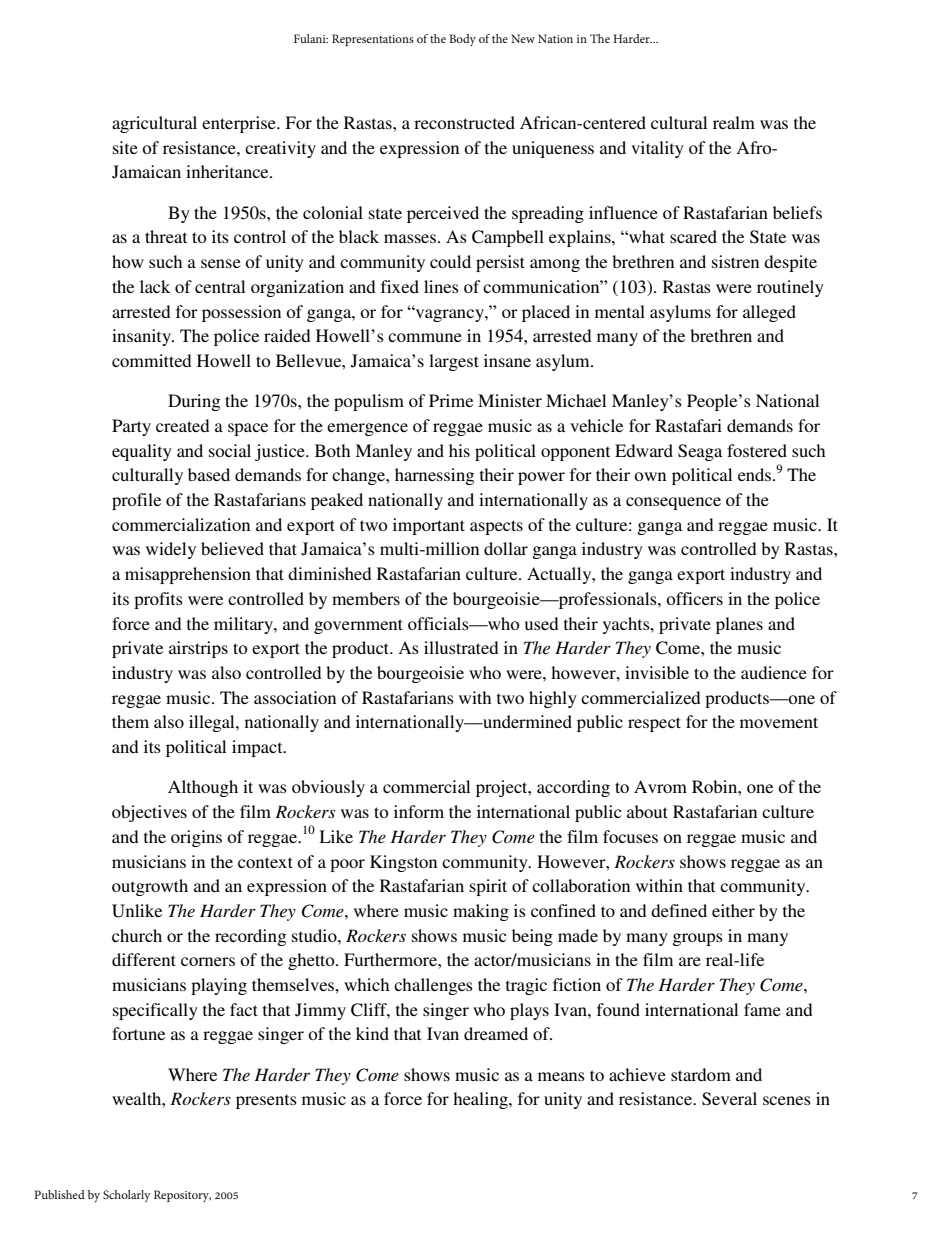 This page has width=952, height=1233. I want to click on site, so click(125, 147).
